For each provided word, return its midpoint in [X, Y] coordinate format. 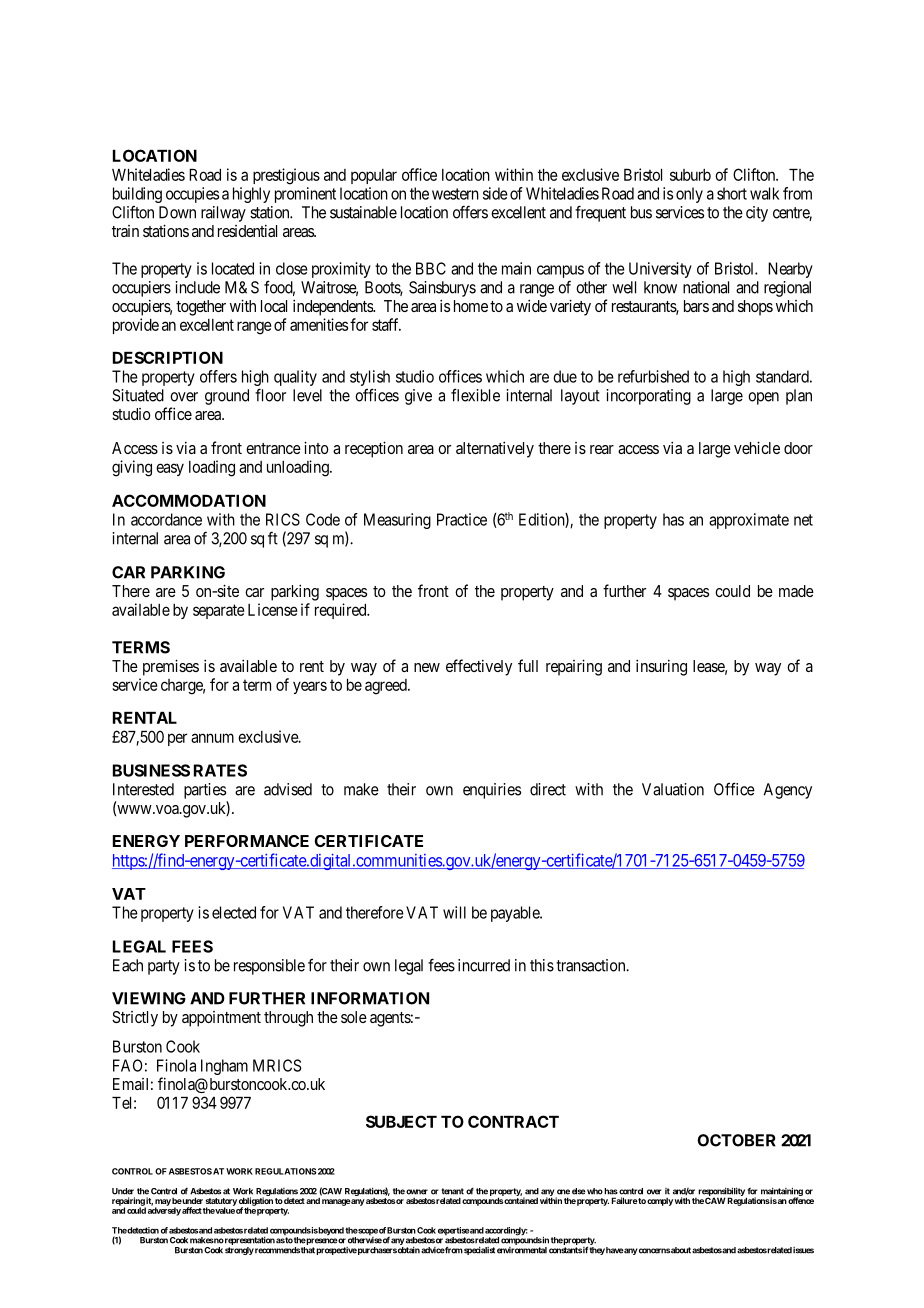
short [732, 193]
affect [192, 1210]
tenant [452, 1191]
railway [223, 214]
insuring [661, 667]
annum [212, 738]
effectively [479, 667]
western [455, 194]
